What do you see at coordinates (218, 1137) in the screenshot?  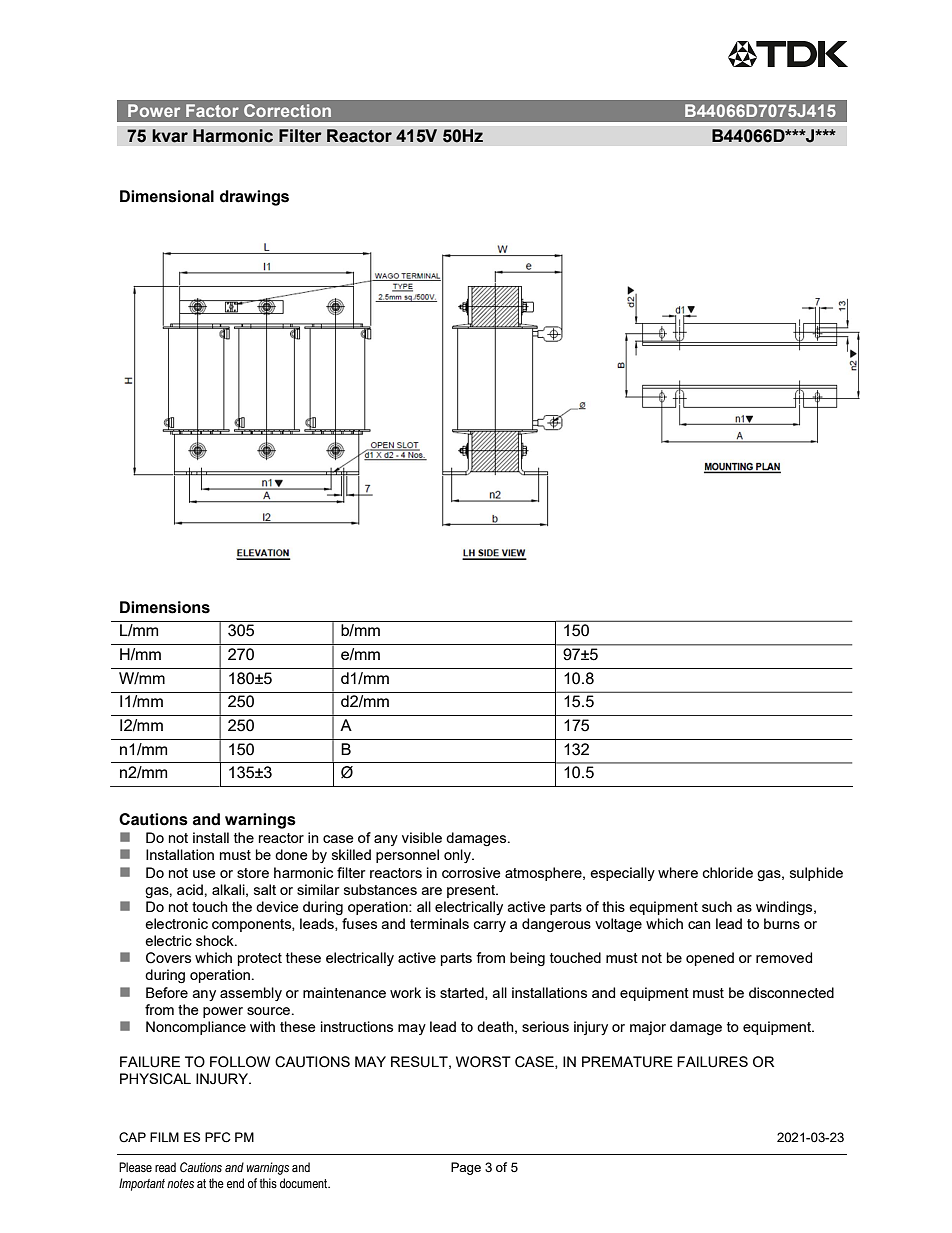 I see `PFC` at bounding box center [218, 1137].
